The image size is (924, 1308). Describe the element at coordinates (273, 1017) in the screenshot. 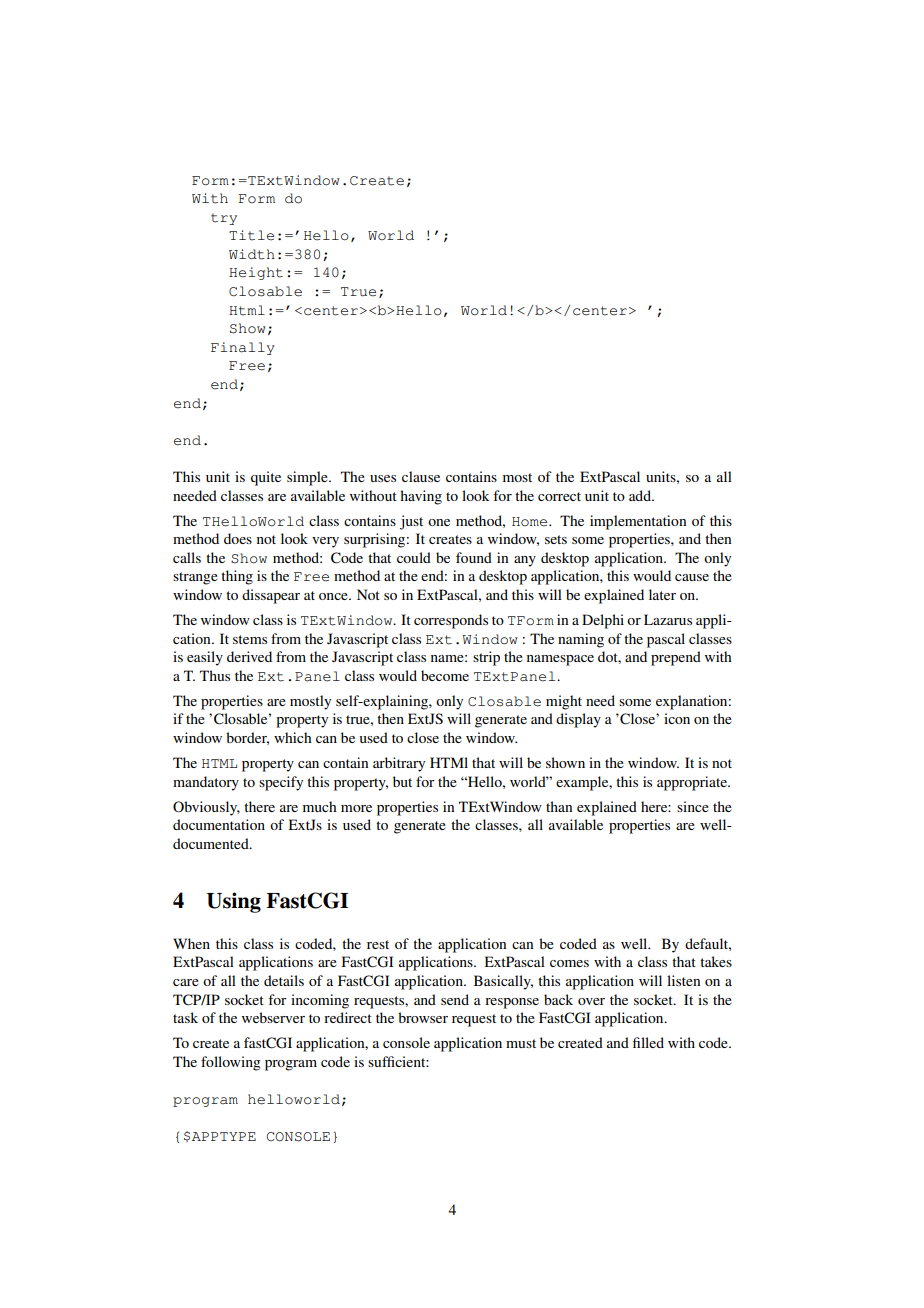

I see `webserver` at that location.
